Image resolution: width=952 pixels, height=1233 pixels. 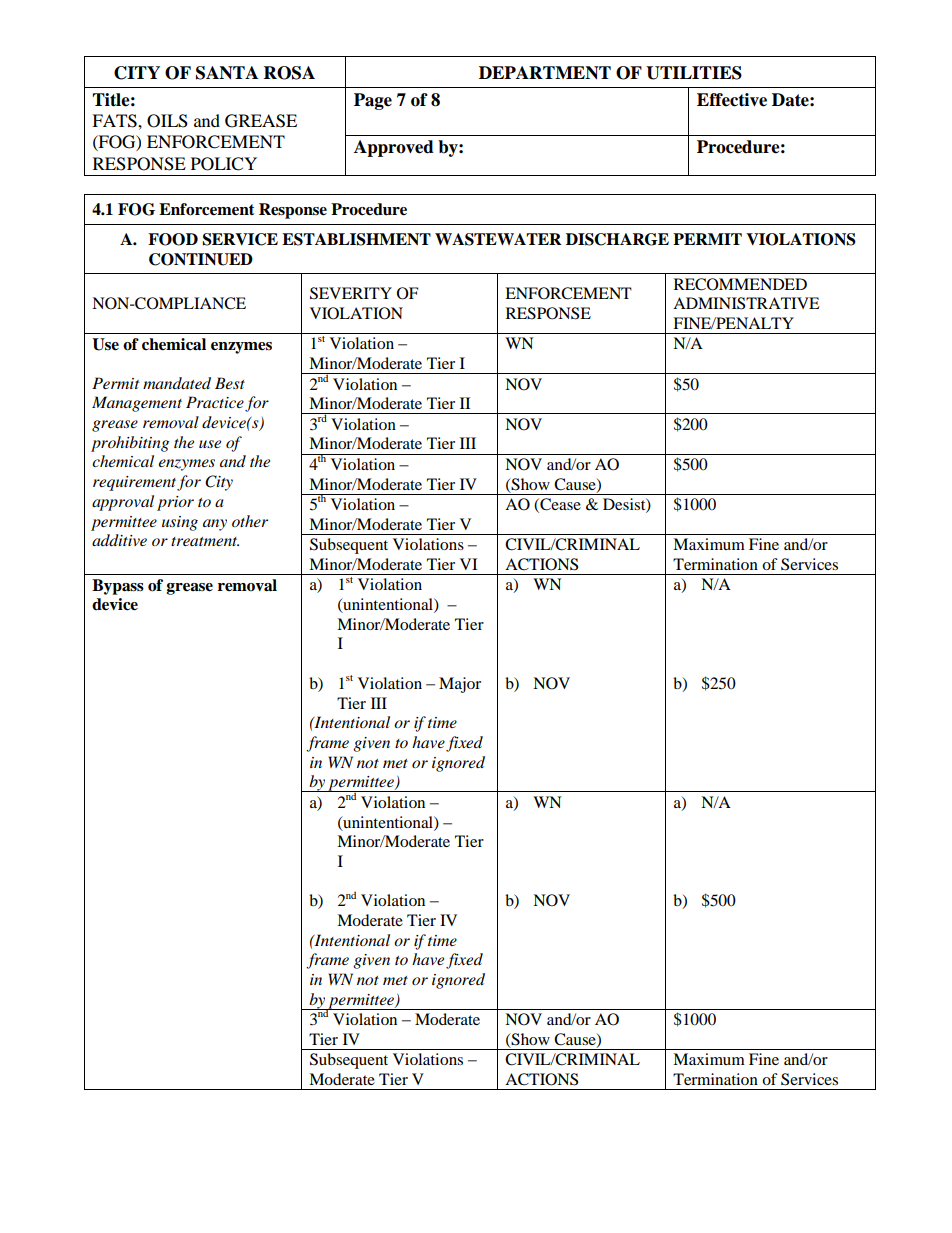 I want to click on ADMINISTRATIVE, so click(x=746, y=303).
